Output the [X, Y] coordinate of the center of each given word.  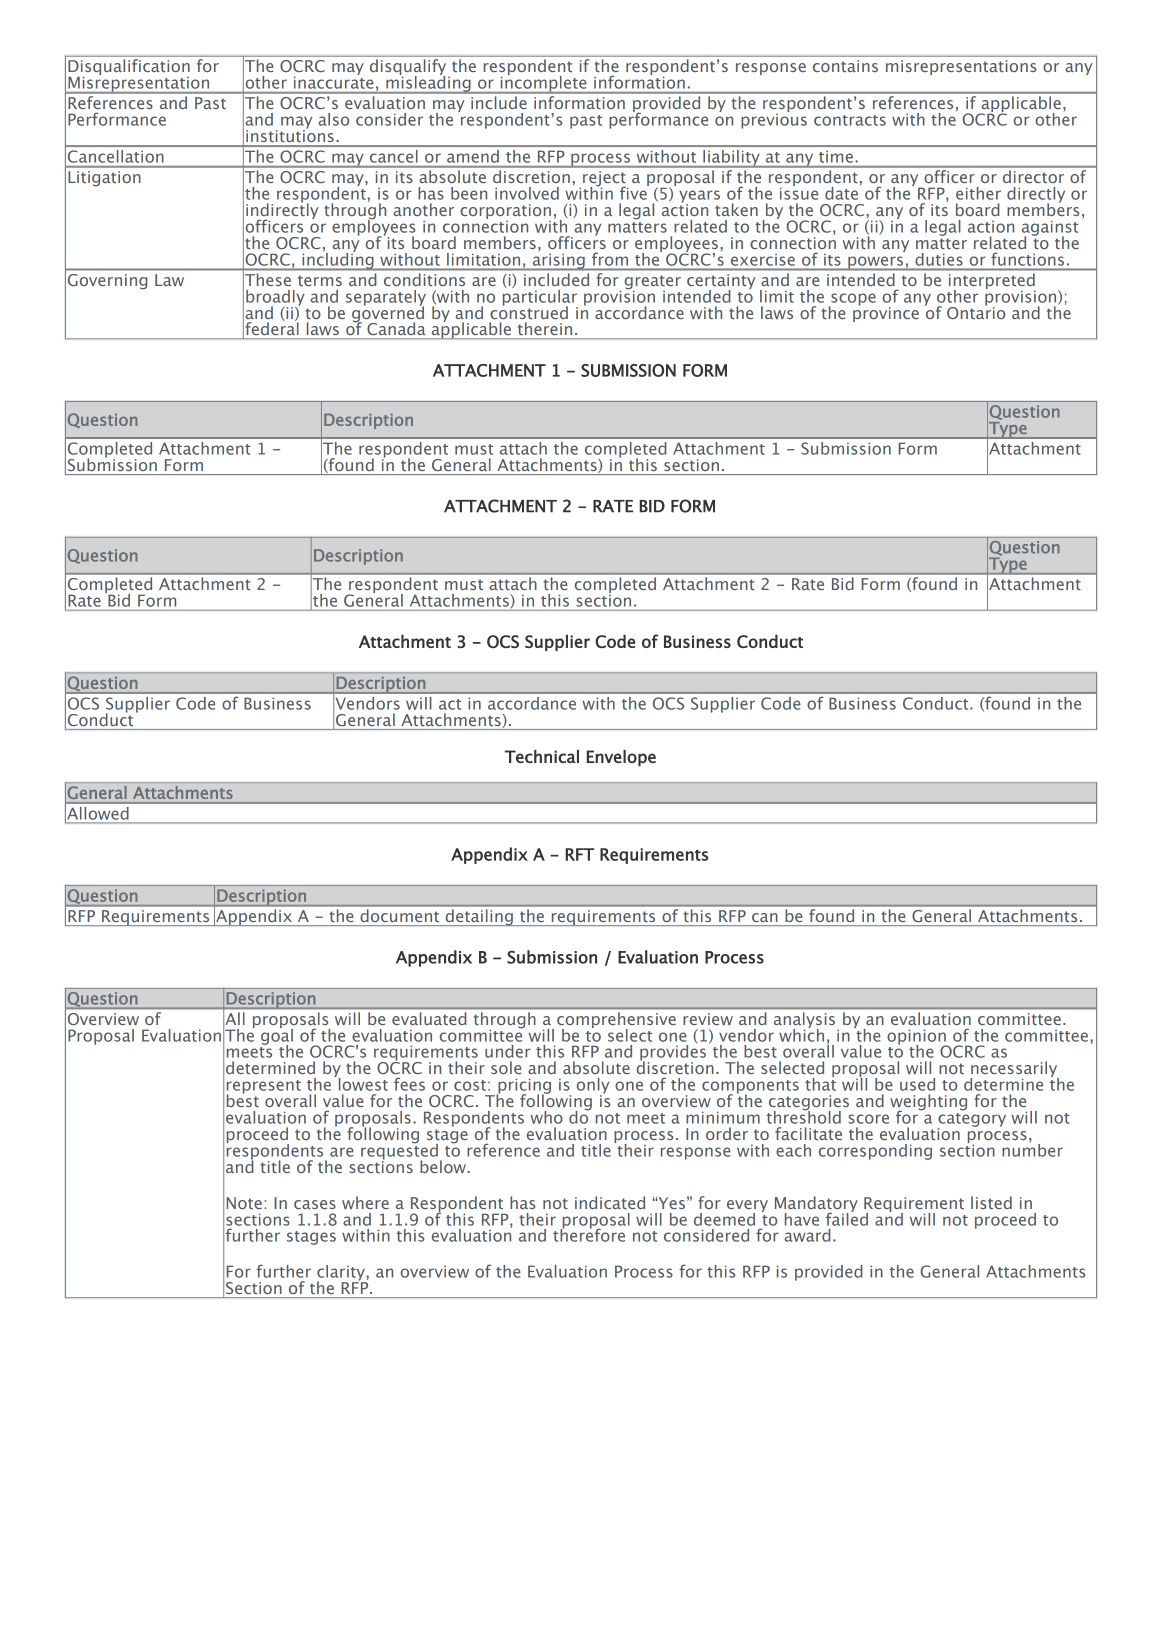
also [333, 119]
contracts [850, 120]
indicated [610, 1202]
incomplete [543, 83]
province [886, 313]
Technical [542, 756]
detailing [479, 917]
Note [244, 1203]
